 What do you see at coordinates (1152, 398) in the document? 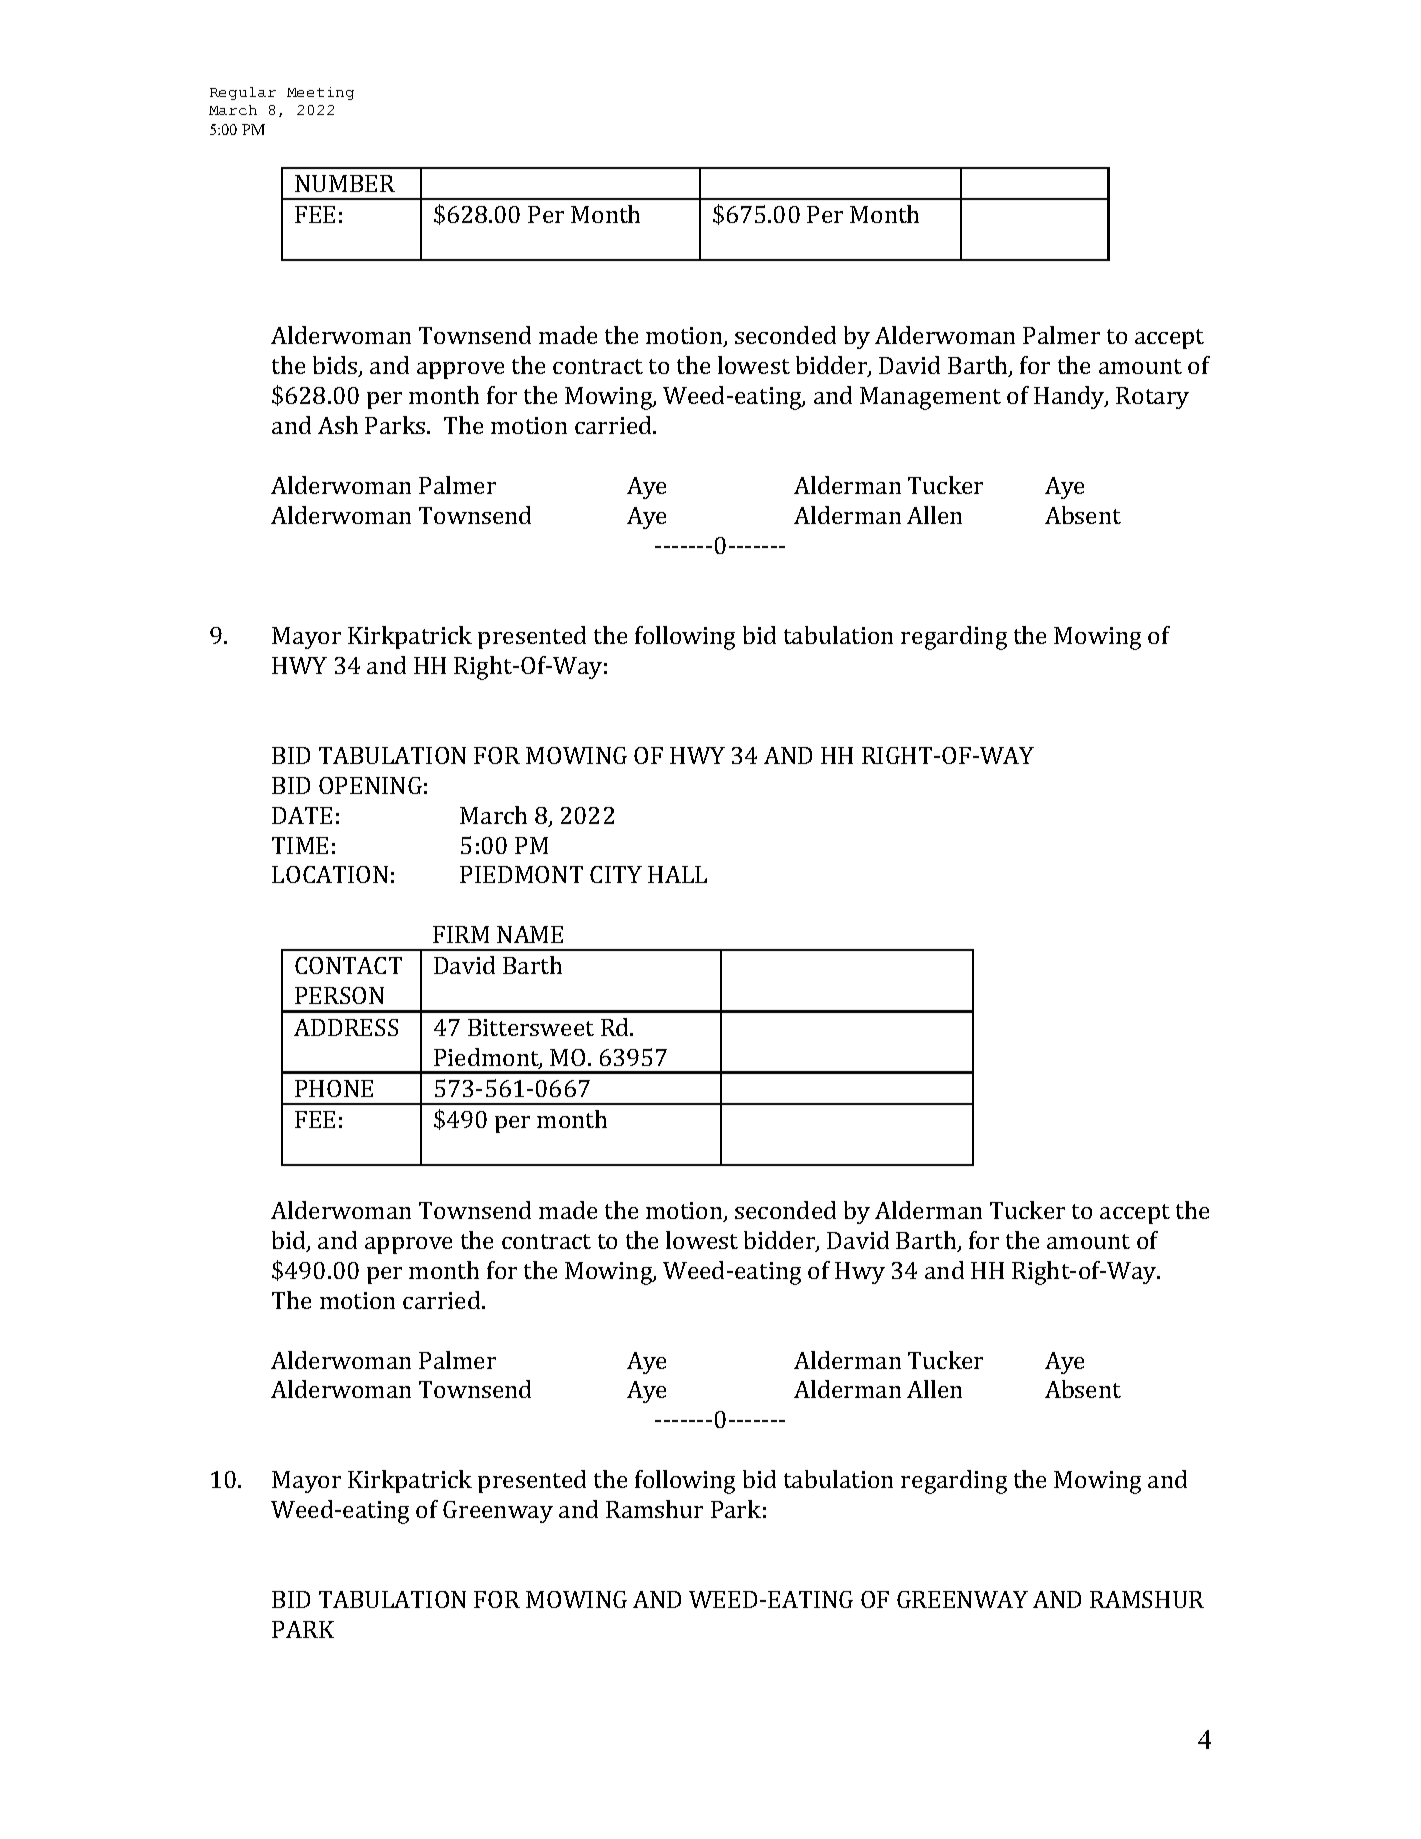
I see `Rotary` at bounding box center [1152, 398].
